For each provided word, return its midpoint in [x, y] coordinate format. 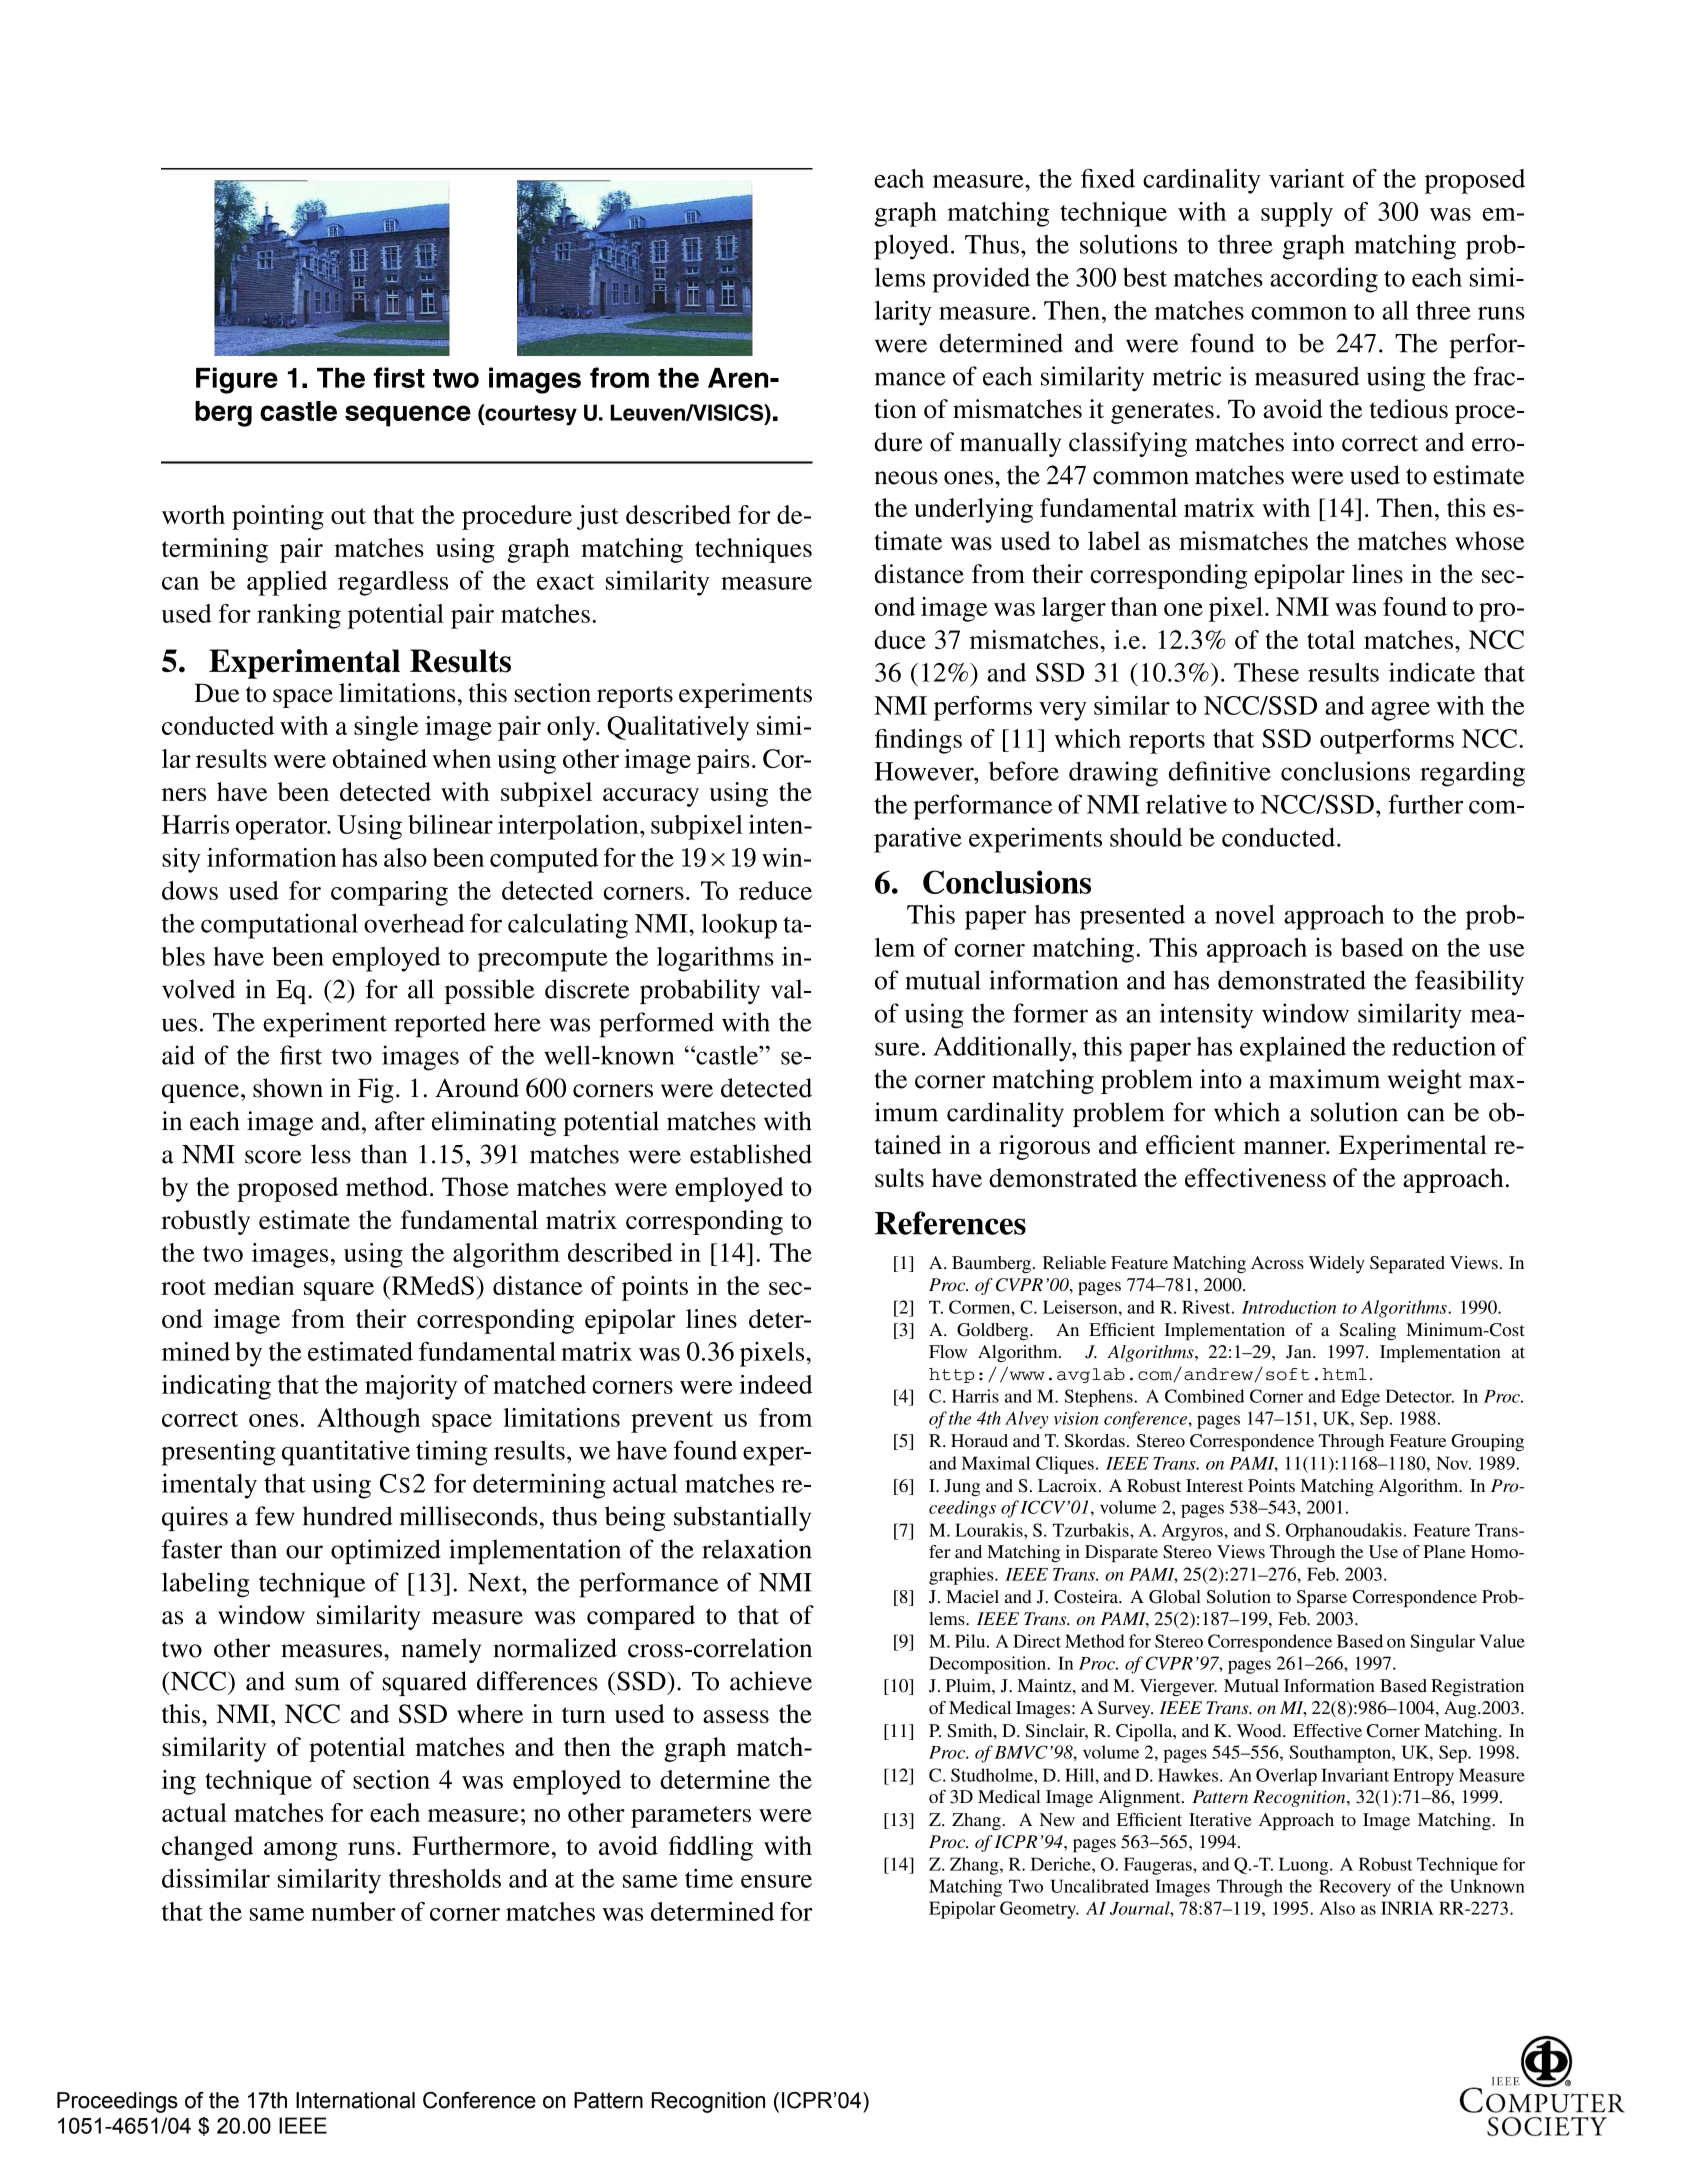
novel [1245, 914]
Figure [237, 380]
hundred [348, 1516]
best [1145, 277]
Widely [1337, 1264]
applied [287, 583]
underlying [973, 510]
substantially [742, 1518]
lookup [739, 926]
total [1331, 639]
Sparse [1322, 1598]
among [301, 1851]
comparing [389, 893]
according [1324, 280]
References [950, 1223]
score [273, 1157]
